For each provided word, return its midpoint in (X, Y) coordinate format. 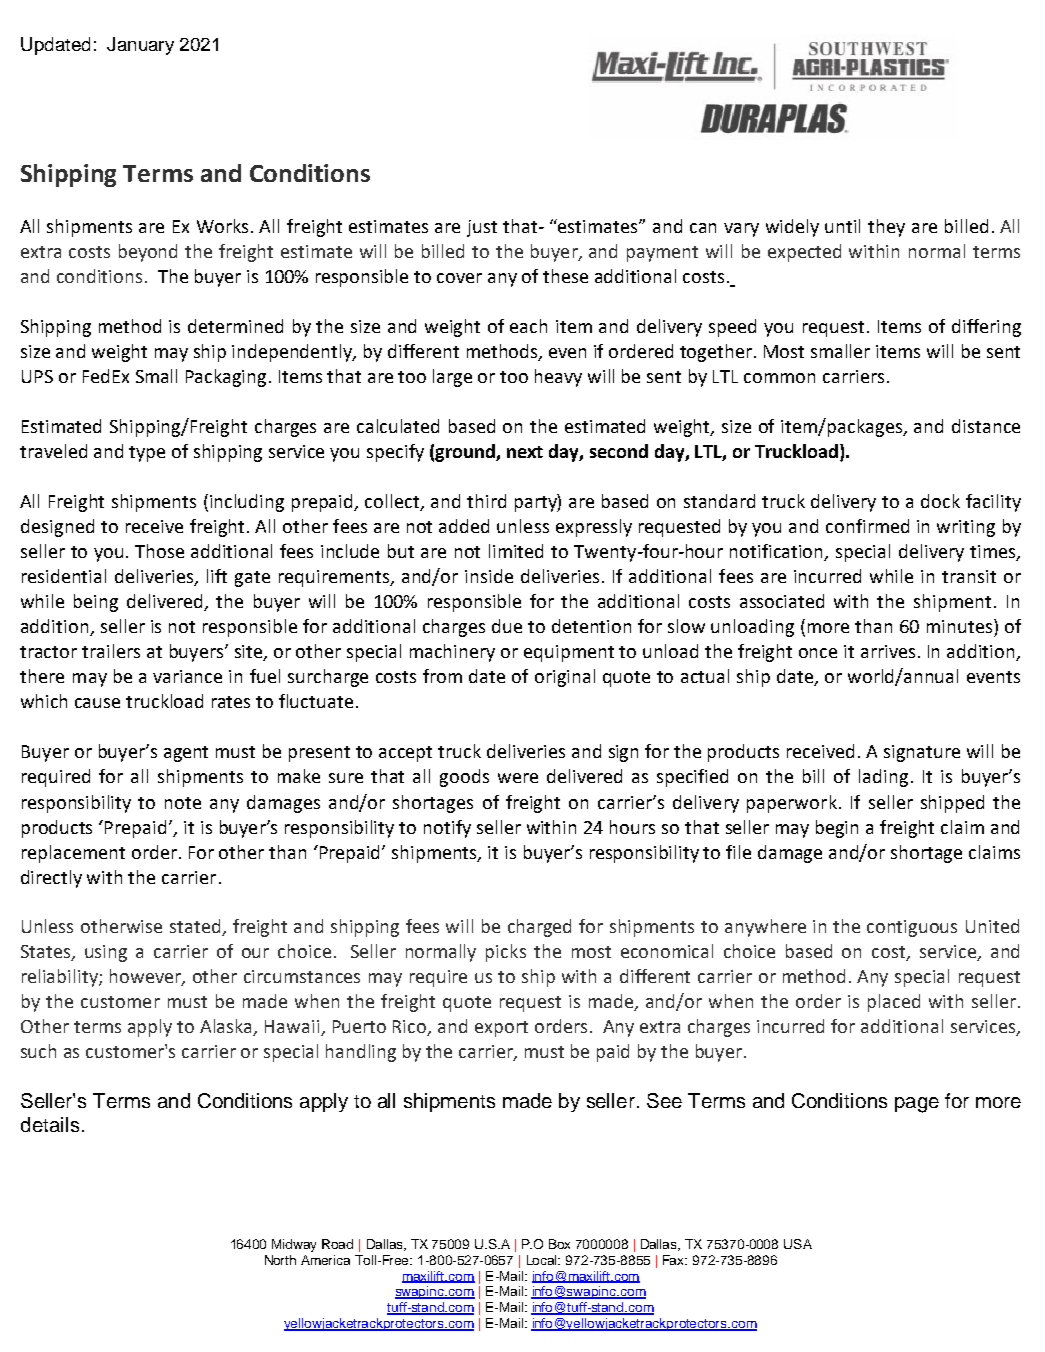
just (482, 228)
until (842, 226)
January (140, 46)
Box (559, 1244)
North (280, 1260)
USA (798, 1244)
